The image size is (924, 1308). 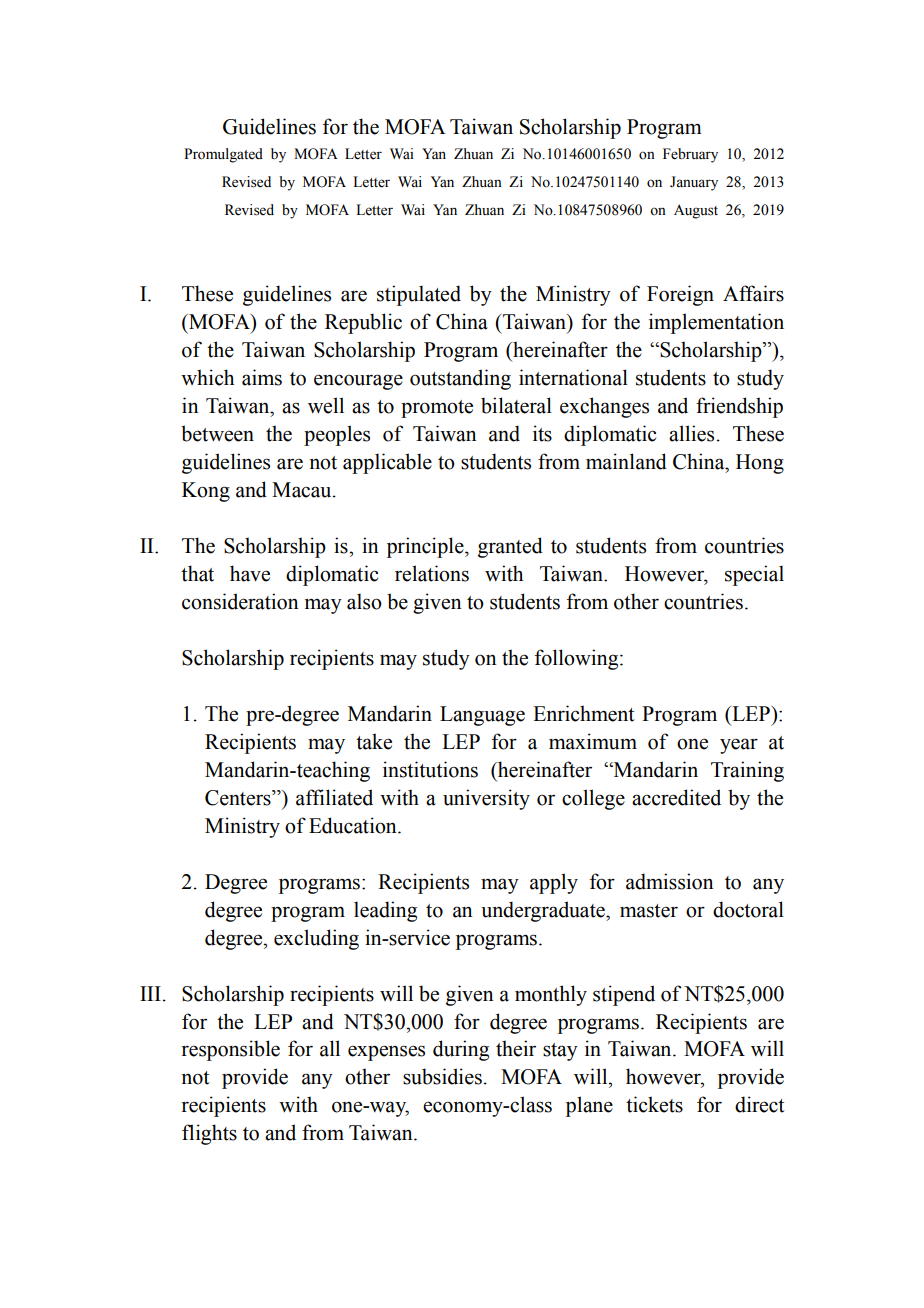 What do you see at coordinates (649, 911) in the screenshot?
I see `master` at bounding box center [649, 911].
